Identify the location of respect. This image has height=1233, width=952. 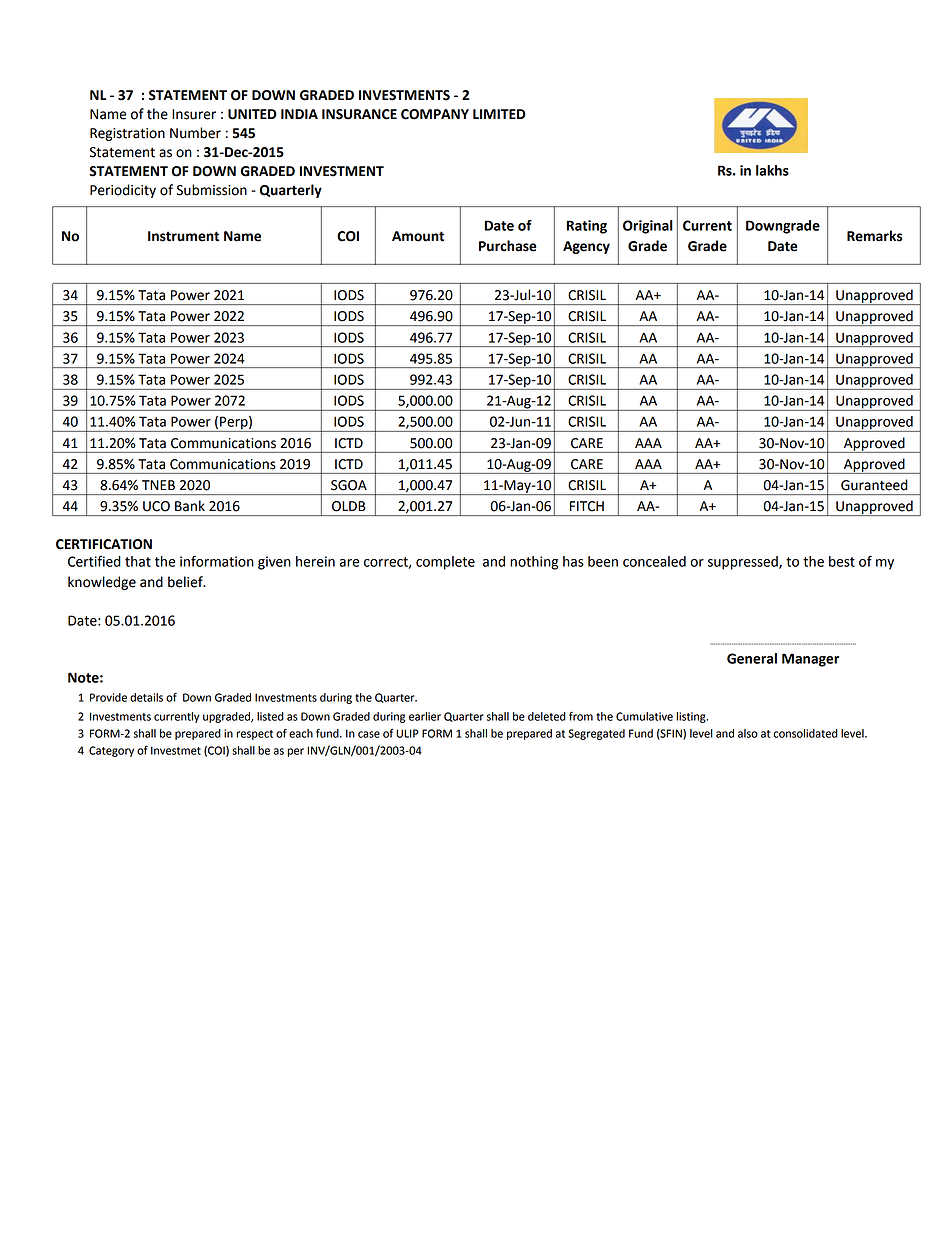
(255, 735).
